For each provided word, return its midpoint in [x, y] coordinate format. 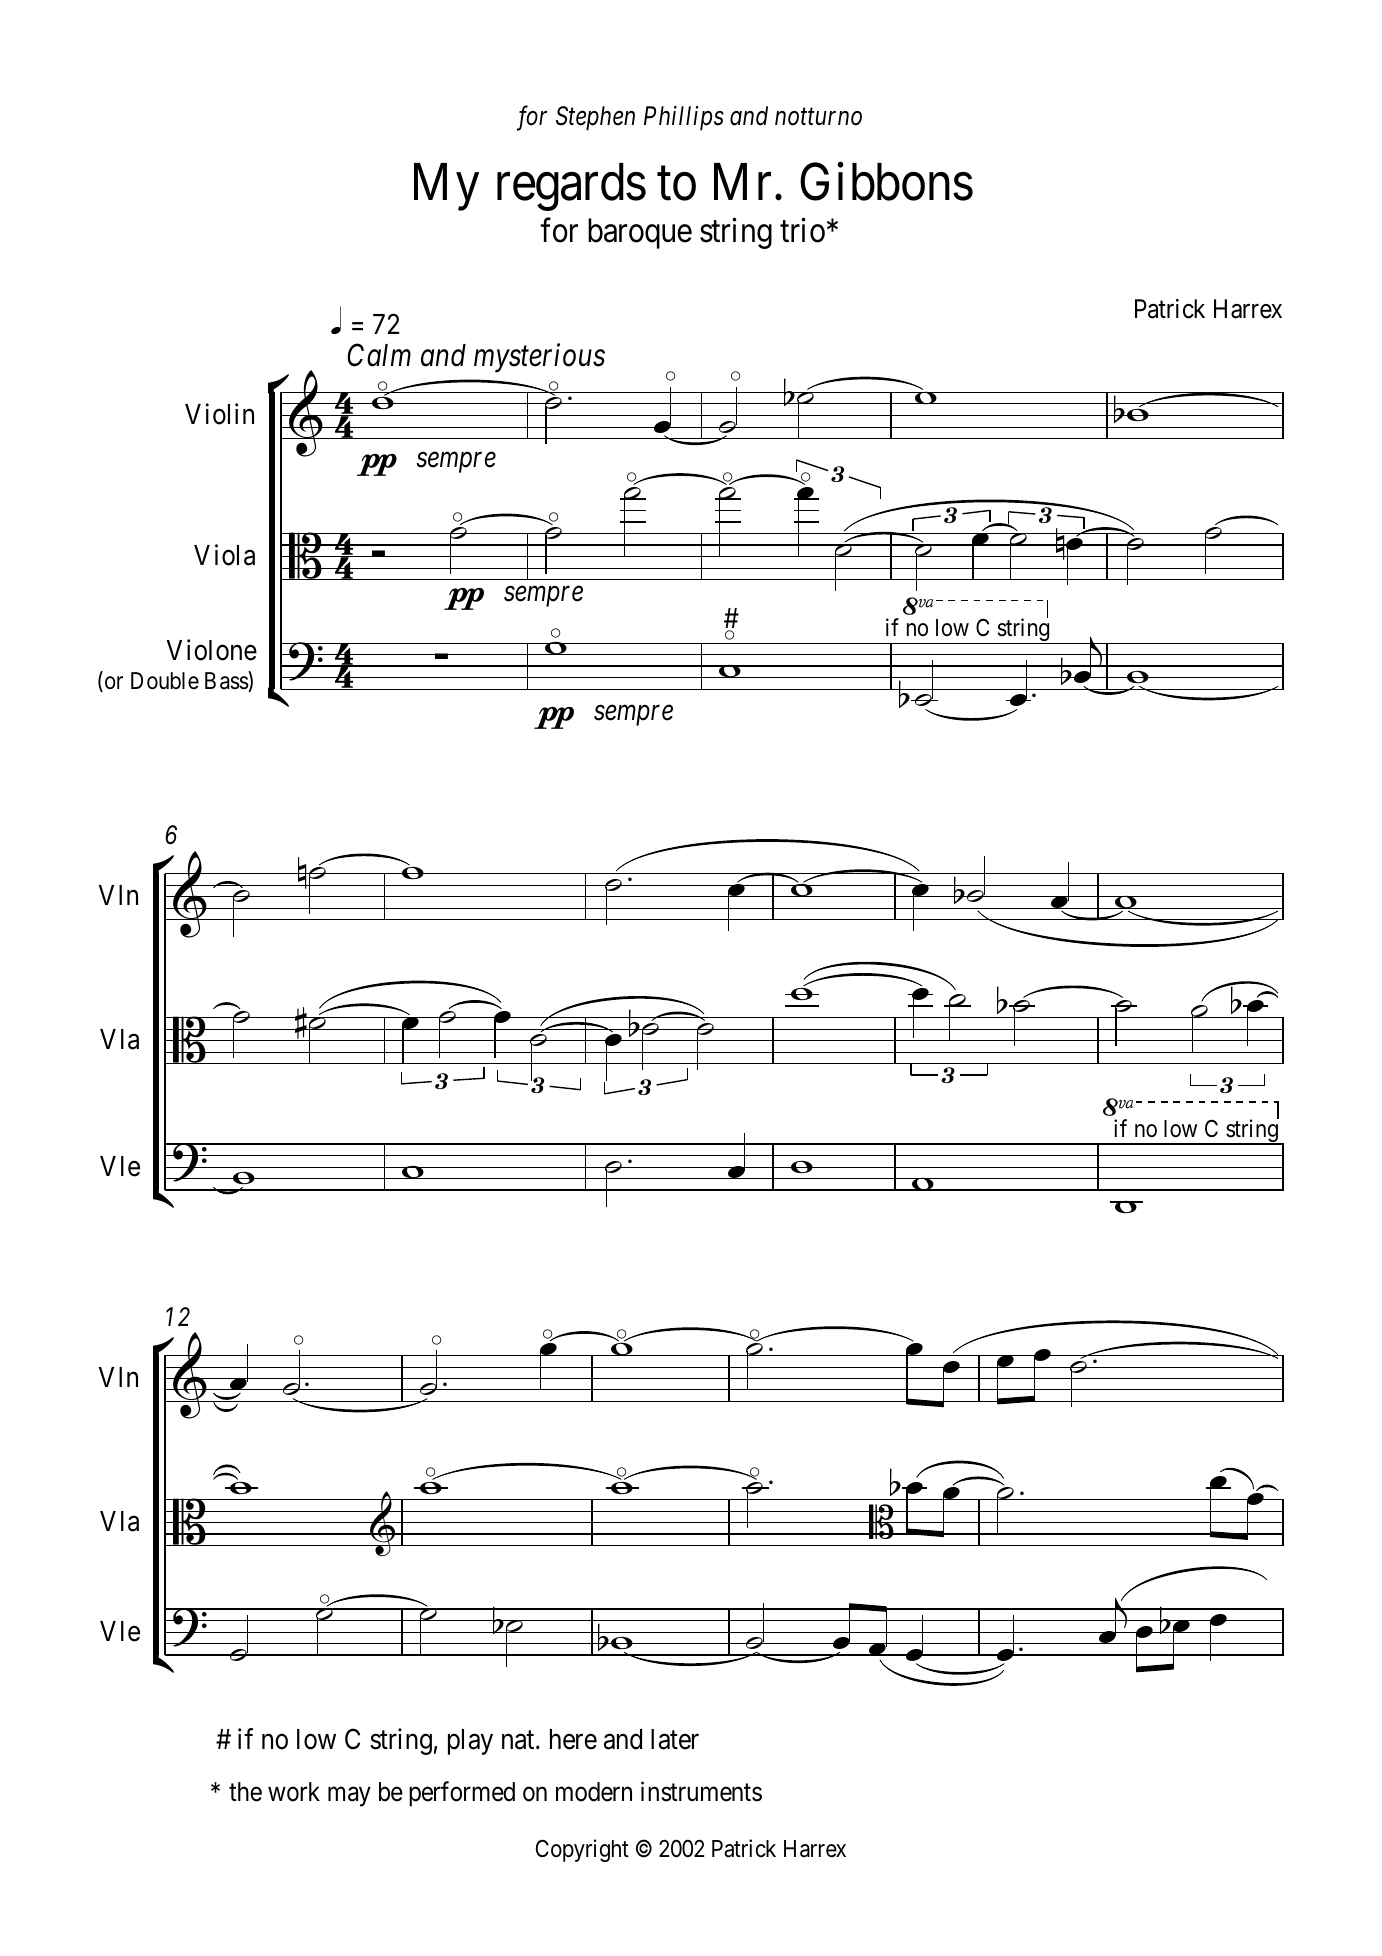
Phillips [684, 118]
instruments [701, 1791]
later [675, 1739]
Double [165, 681]
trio [802, 230]
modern [594, 1792]
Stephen [595, 118]
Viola [224, 555]
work [294, 1792]
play [470, 1742]
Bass [227, 682]
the [245, 1792]
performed [462, 1794]
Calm [379, 355]
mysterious [539, 358]
